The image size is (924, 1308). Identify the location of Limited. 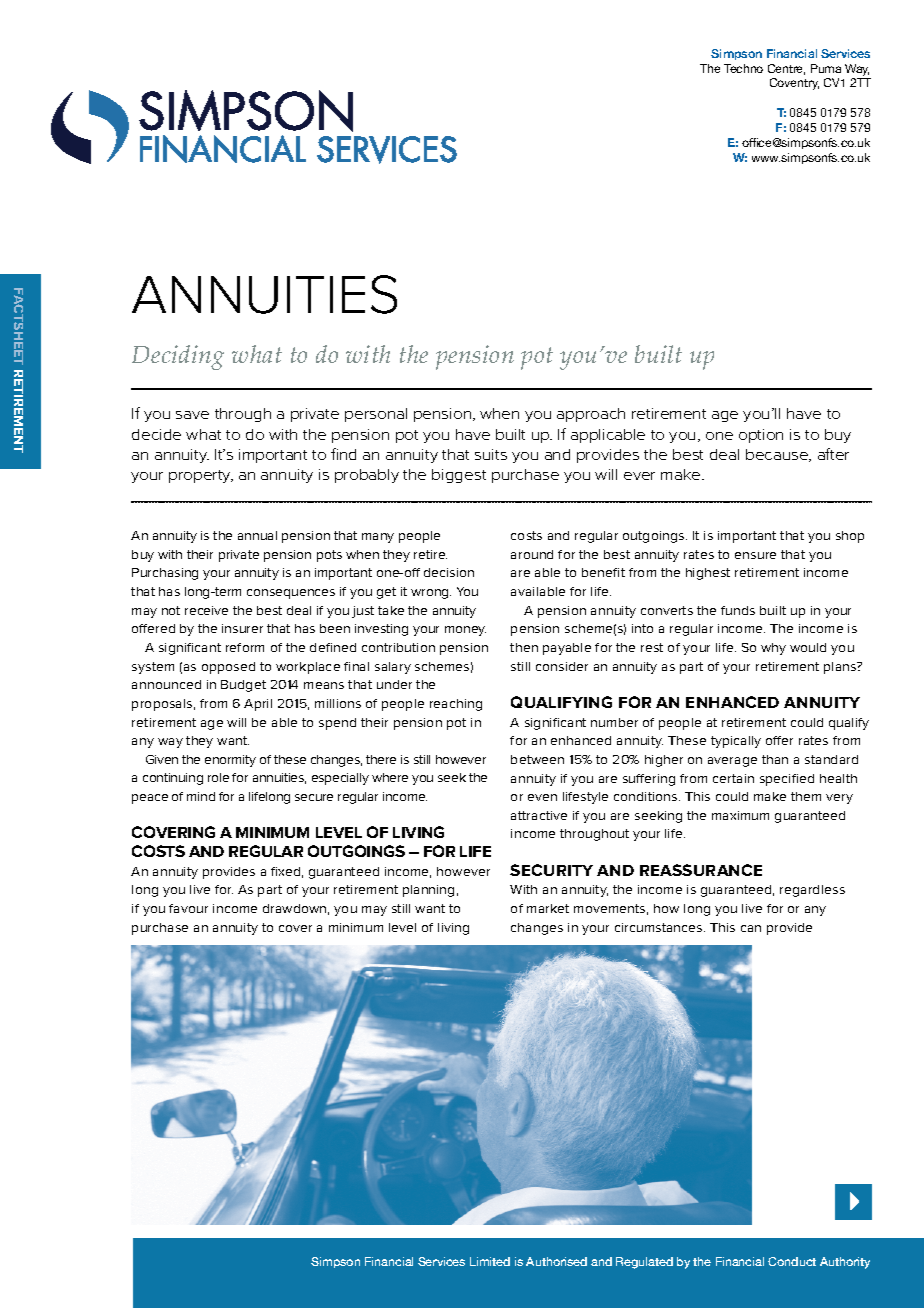
(490, 1261).
